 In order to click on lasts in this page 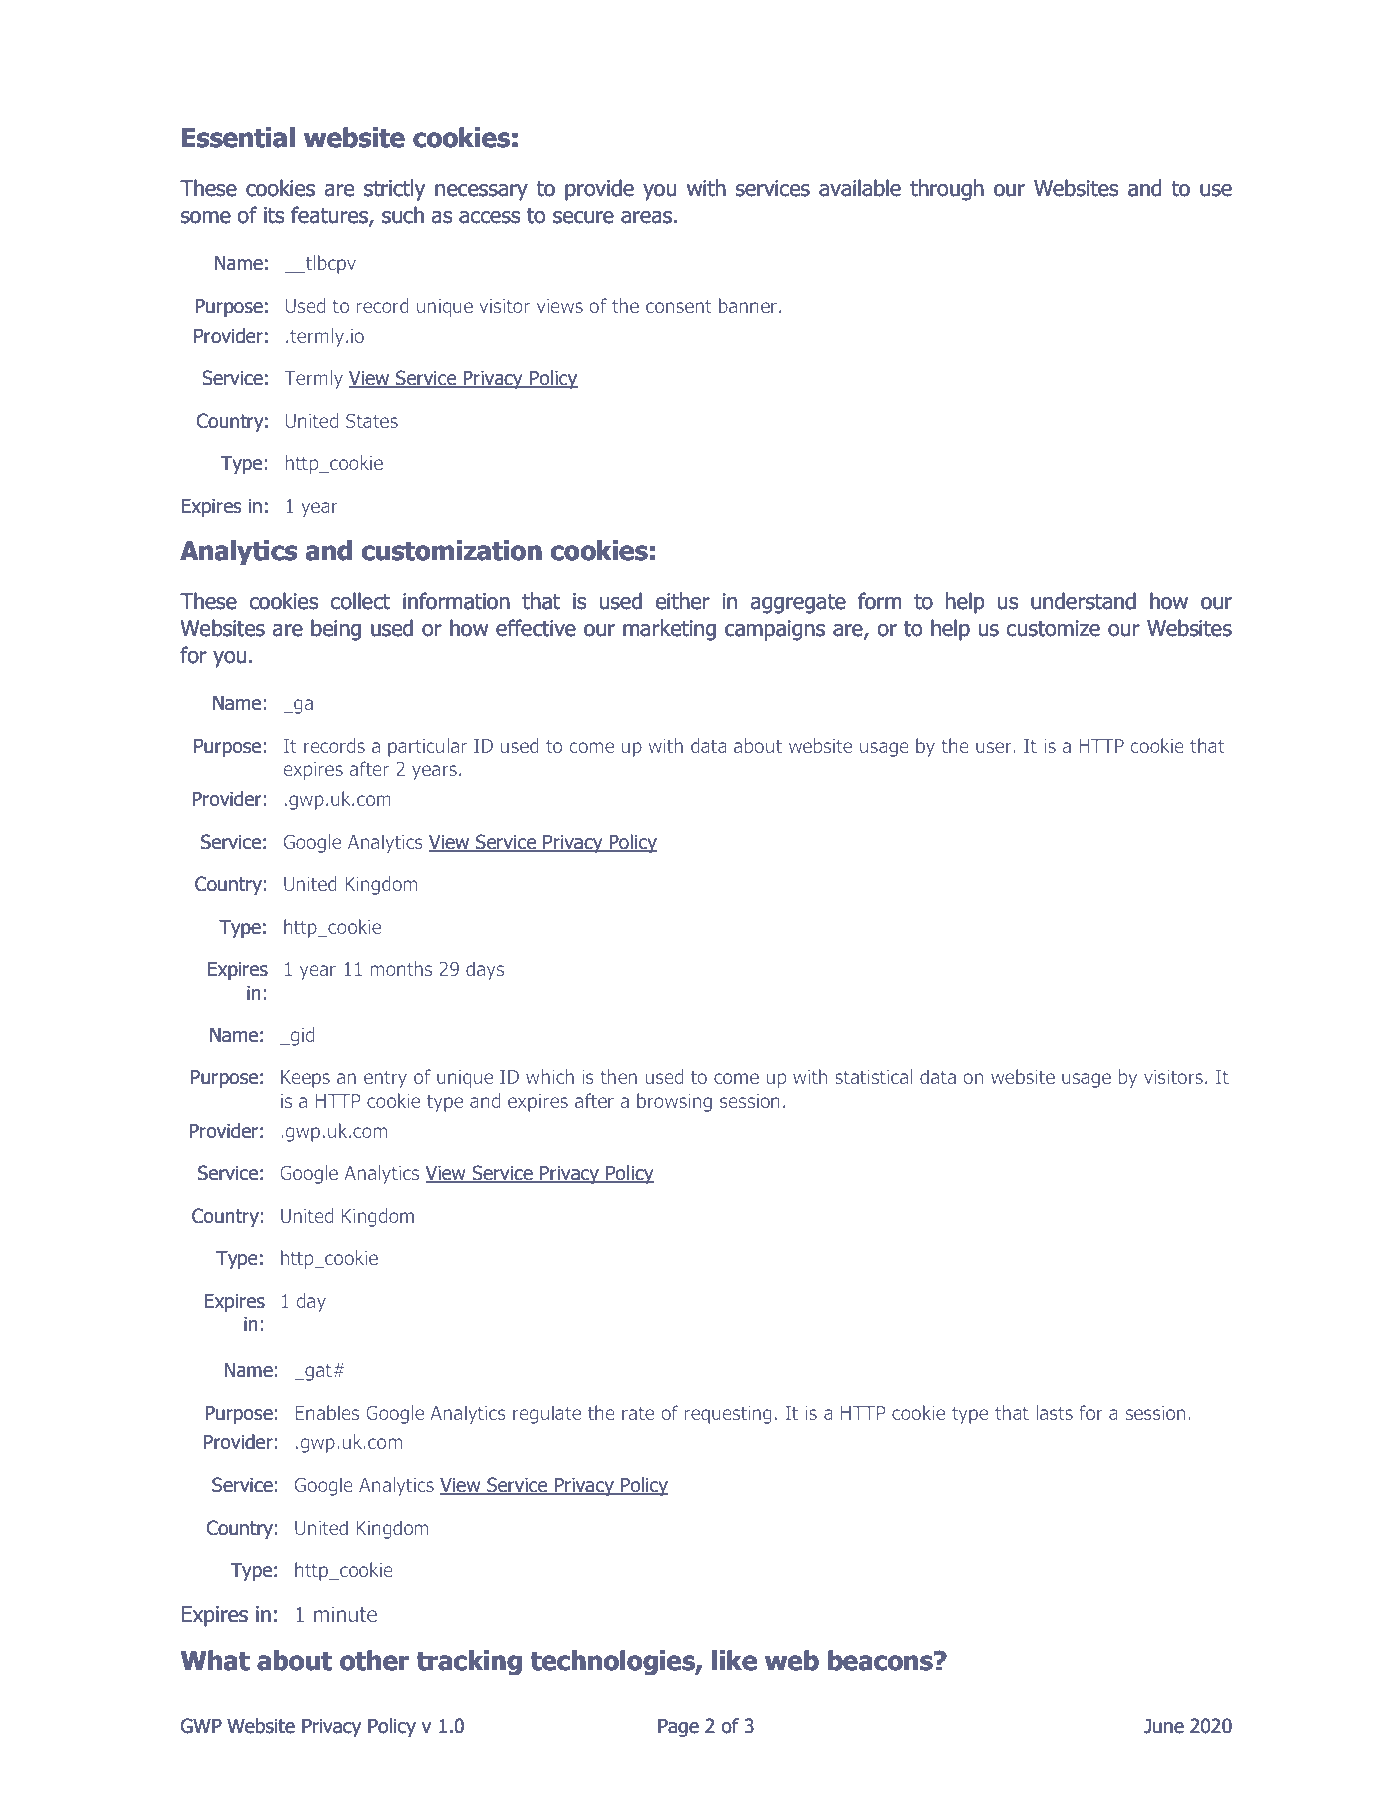, I will do `click(1054, 1412)`.
